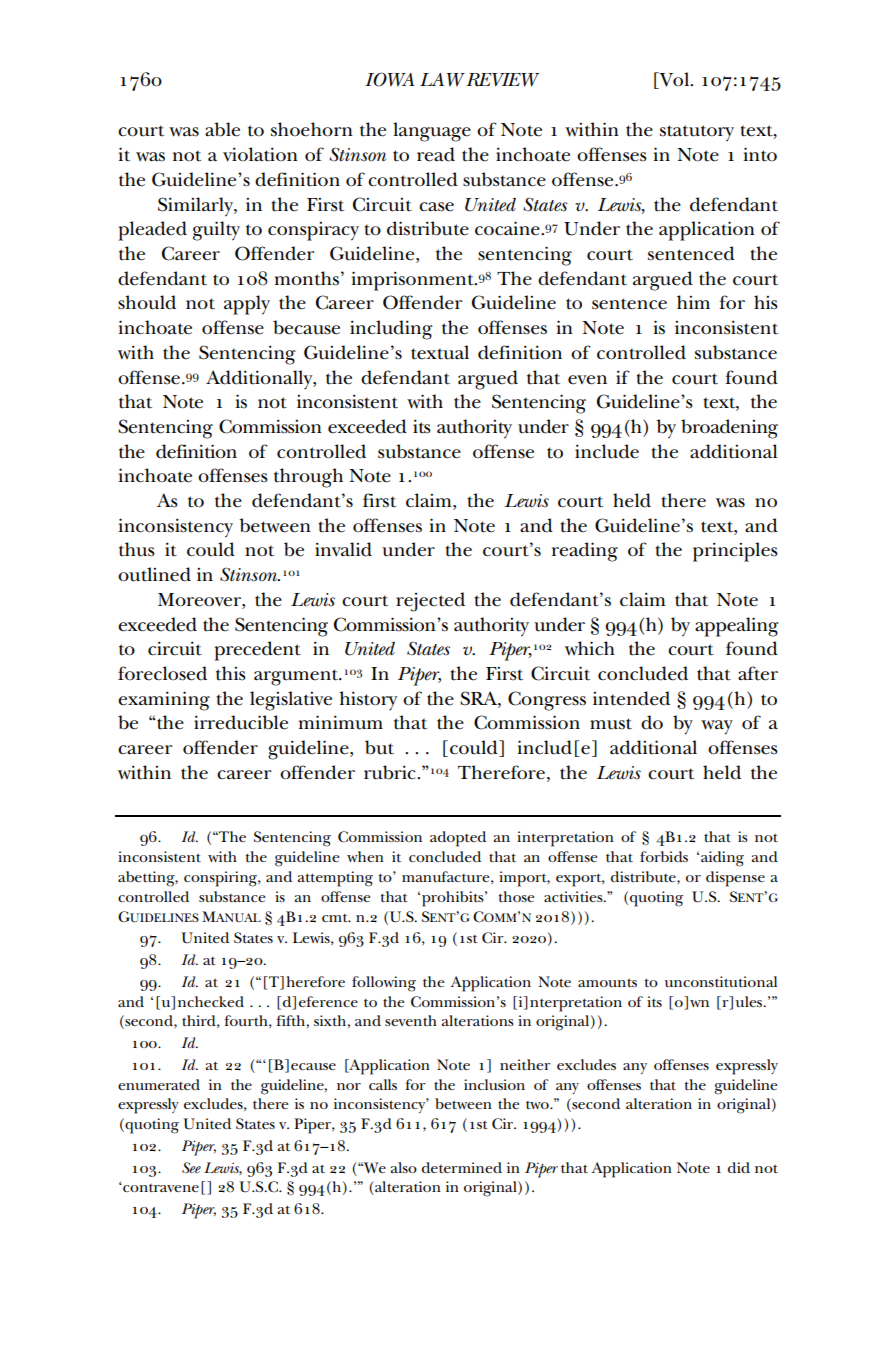 The height and width of the screenshot is (1346, 896). I want to click on this, so click(231, 673).
